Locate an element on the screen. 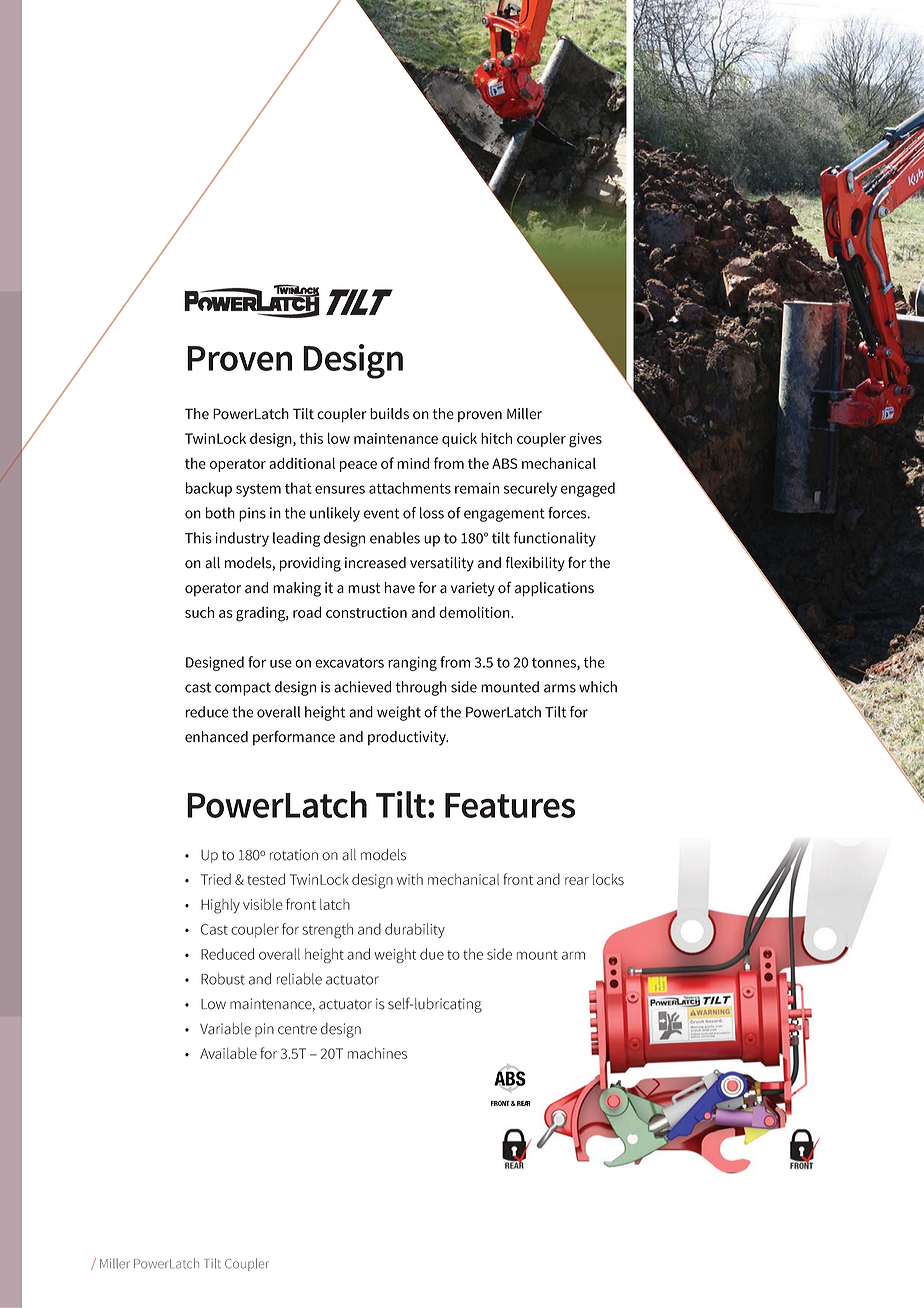  ranging is located at coordinates (412, 664).
